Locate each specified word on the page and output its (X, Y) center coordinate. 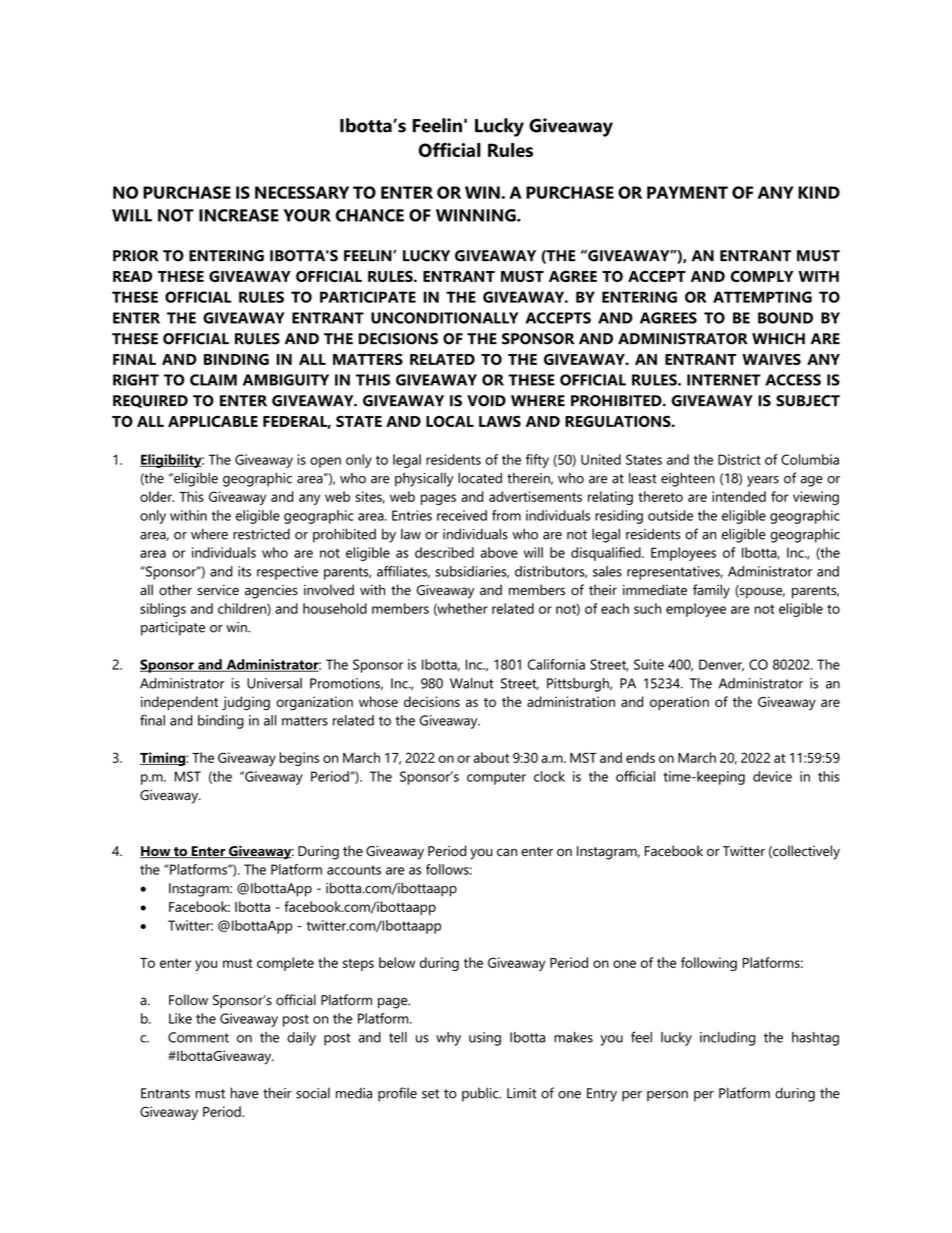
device (772, 776)
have (245, 1093)
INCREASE (239, 215)
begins (299, 759)
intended (739, 496)
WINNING (477, 215)
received (462, 515)
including (727, 1039)
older (157, 496)
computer (496, 778)
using (485, 1039)
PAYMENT (687, 192)
